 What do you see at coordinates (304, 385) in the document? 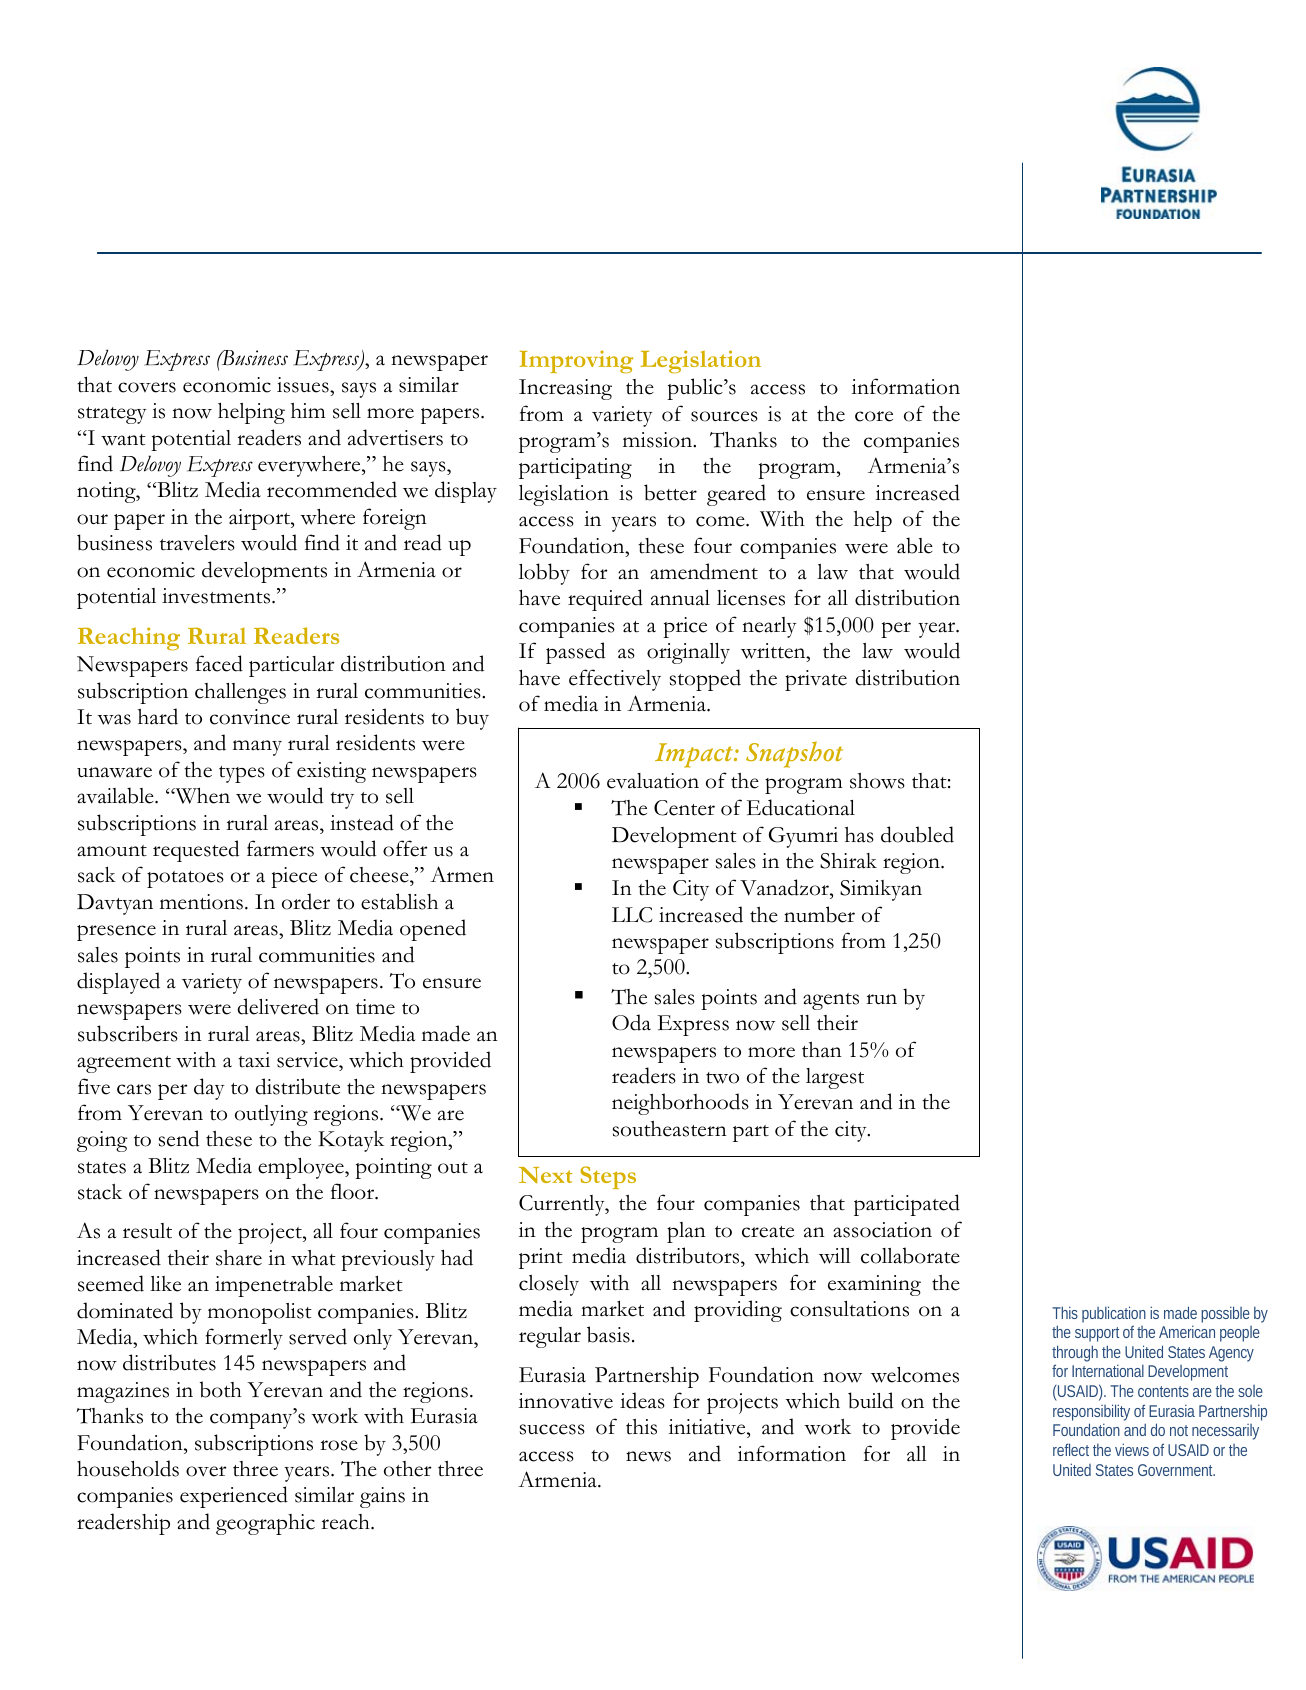
I see `issues` at bounding box center [304, 385].
